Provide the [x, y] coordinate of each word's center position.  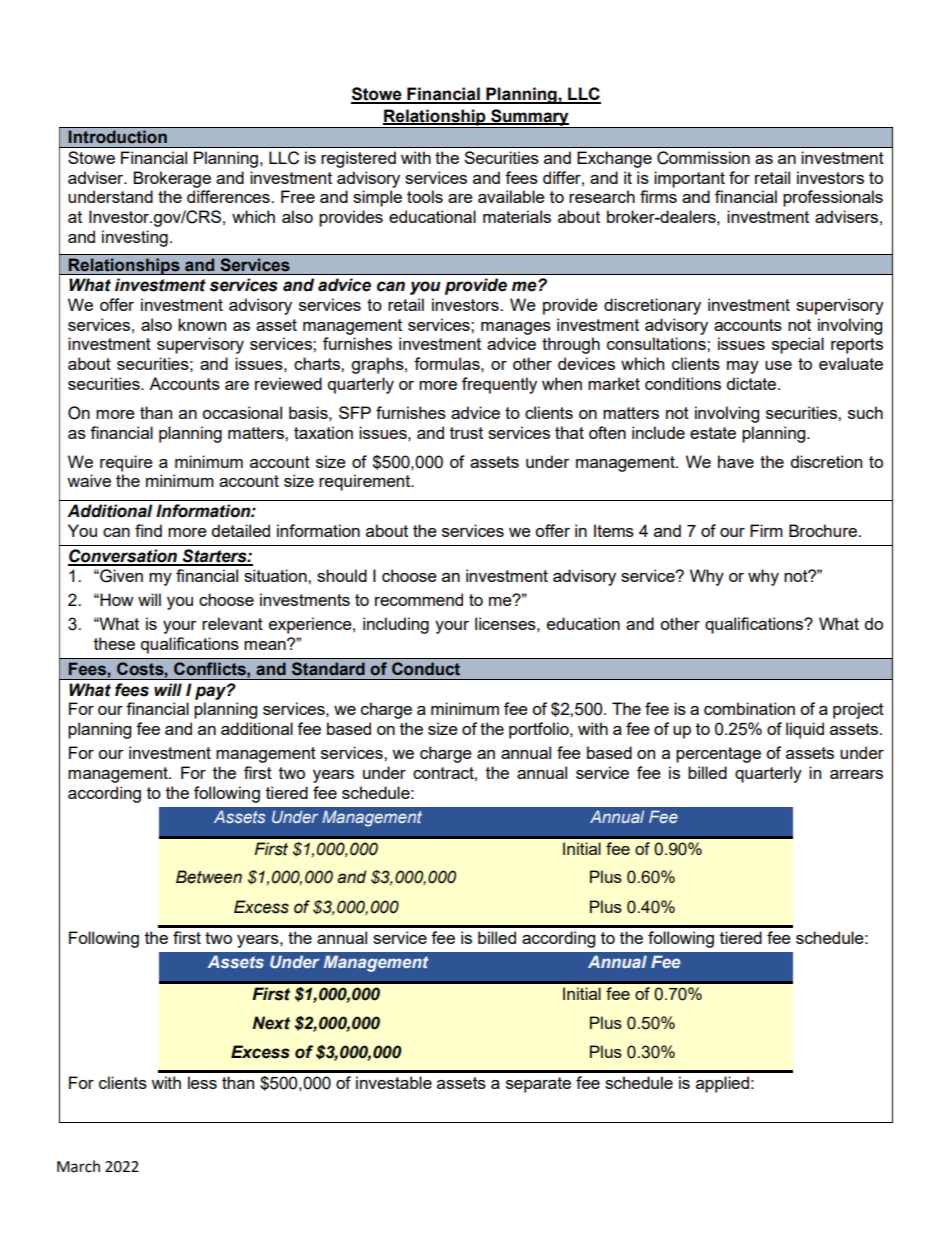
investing [135, 238]
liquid [805, 730]
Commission [703, 158]
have [736, 461]
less [202, 1082]
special [798, 345]
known [202, 324]
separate [538, 1085]
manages [516, 328]
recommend [419, 599]
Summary [530, 118]
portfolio [540, 730]
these [114, 643]
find [148, 530]
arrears [856, 774]
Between [209, 877]
